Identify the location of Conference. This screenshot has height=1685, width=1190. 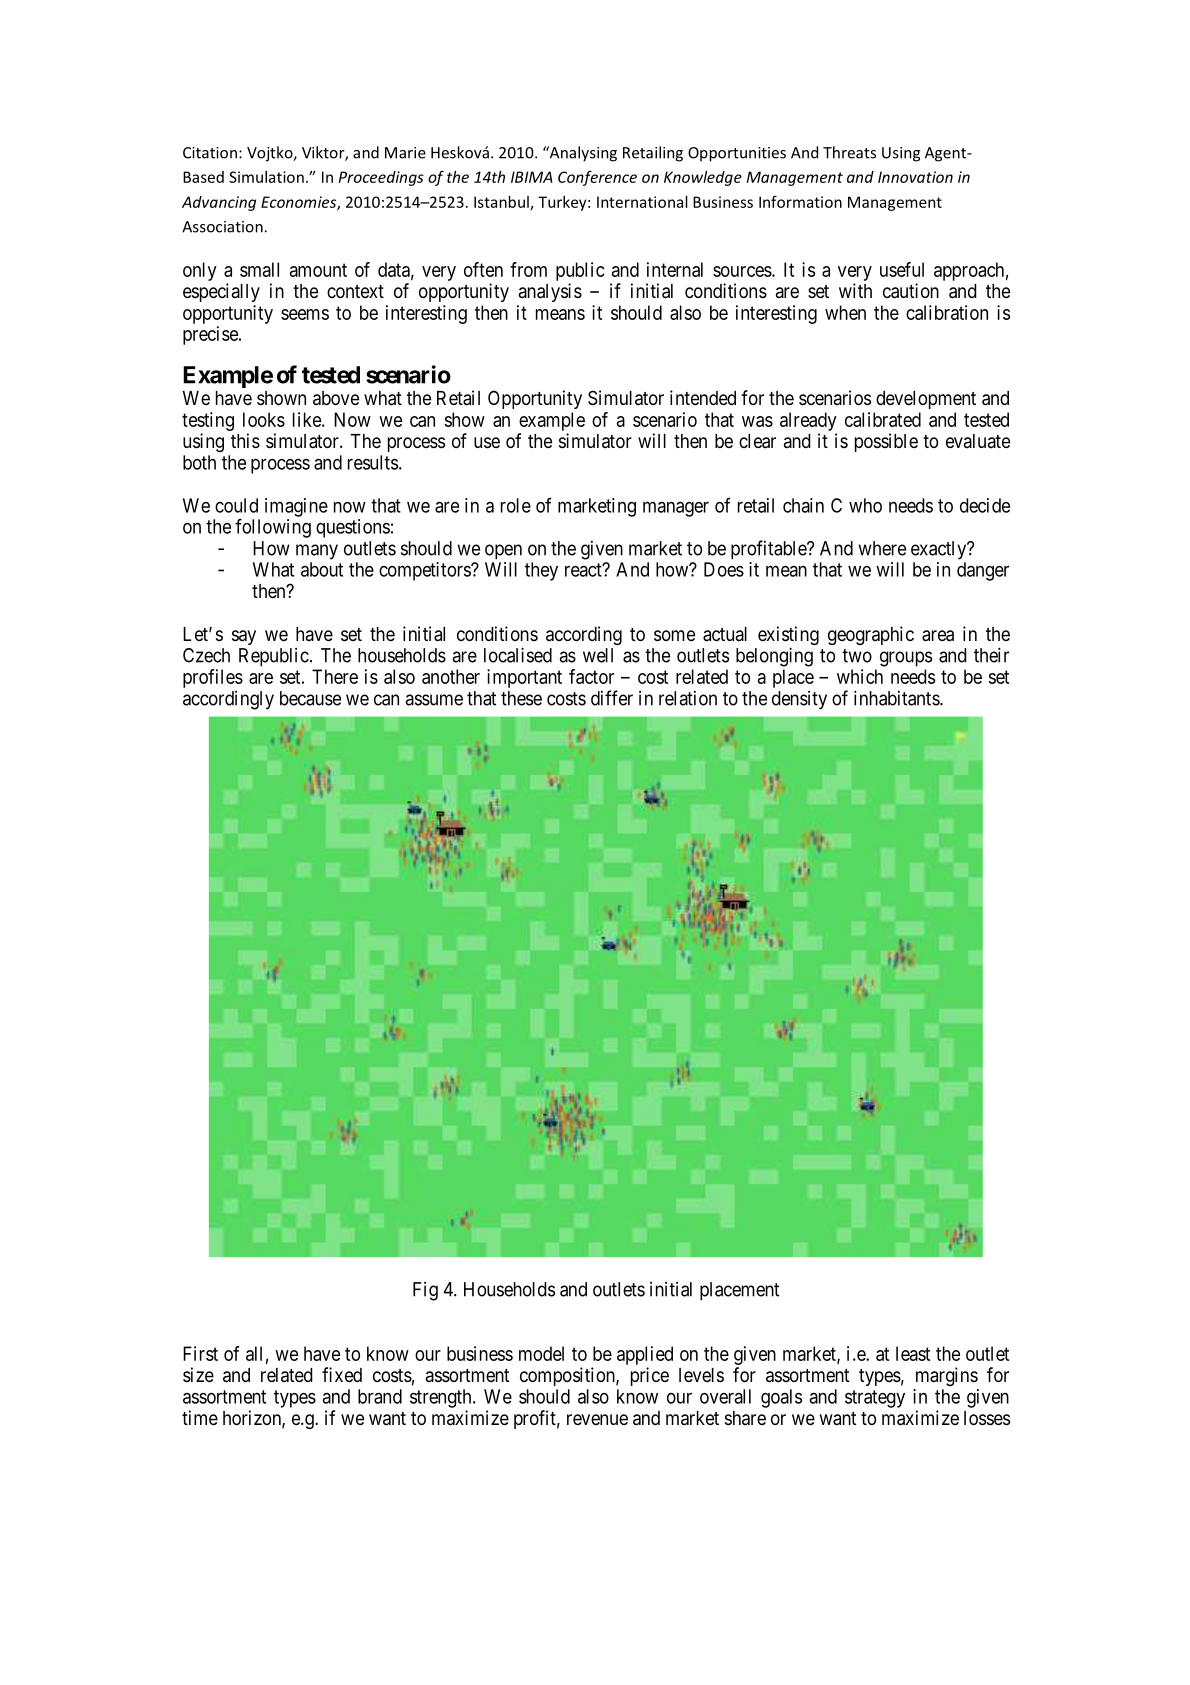
(597, 178).
